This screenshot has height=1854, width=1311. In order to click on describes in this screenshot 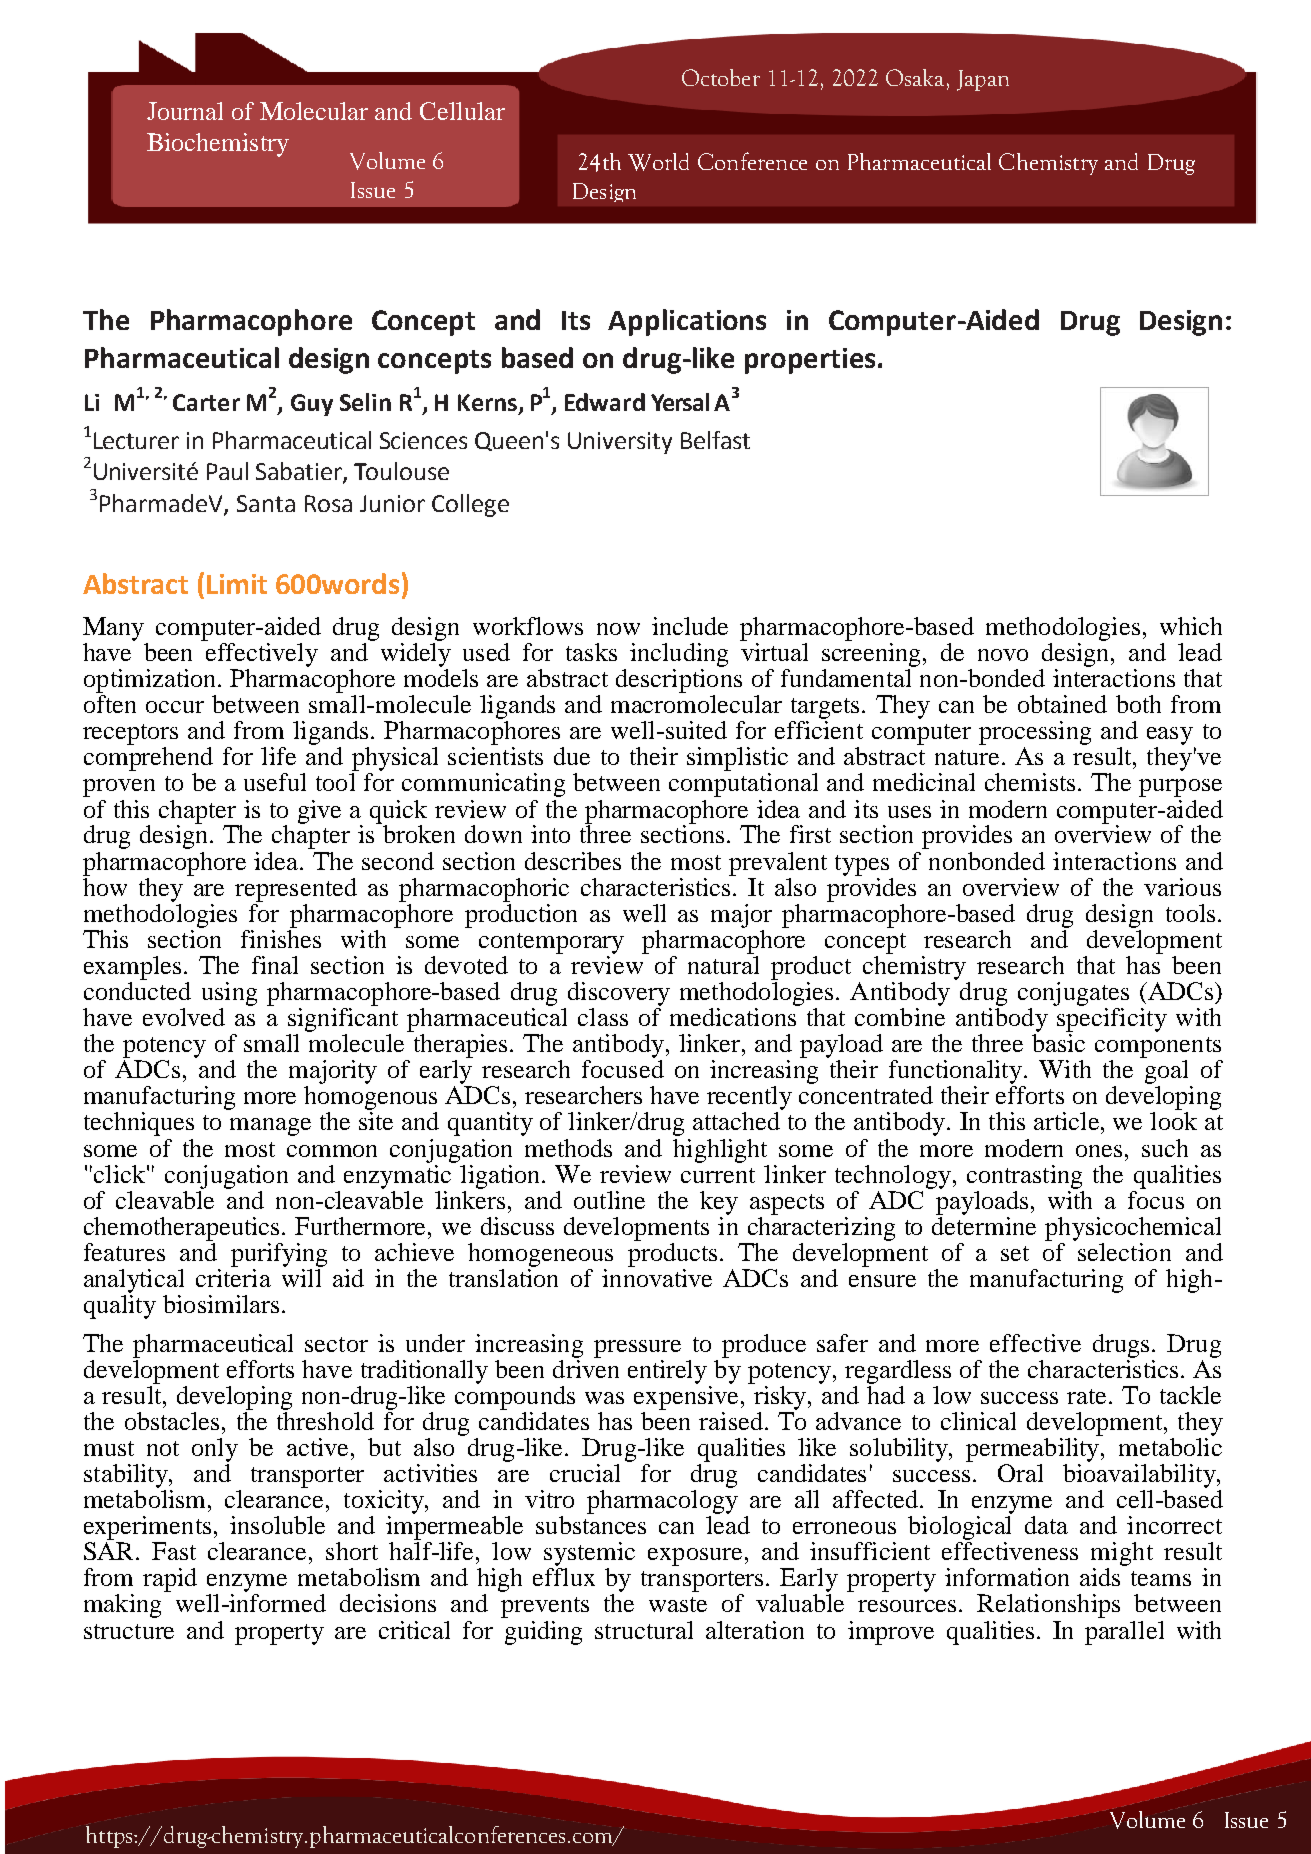, I will do `click(573, 861)`.
